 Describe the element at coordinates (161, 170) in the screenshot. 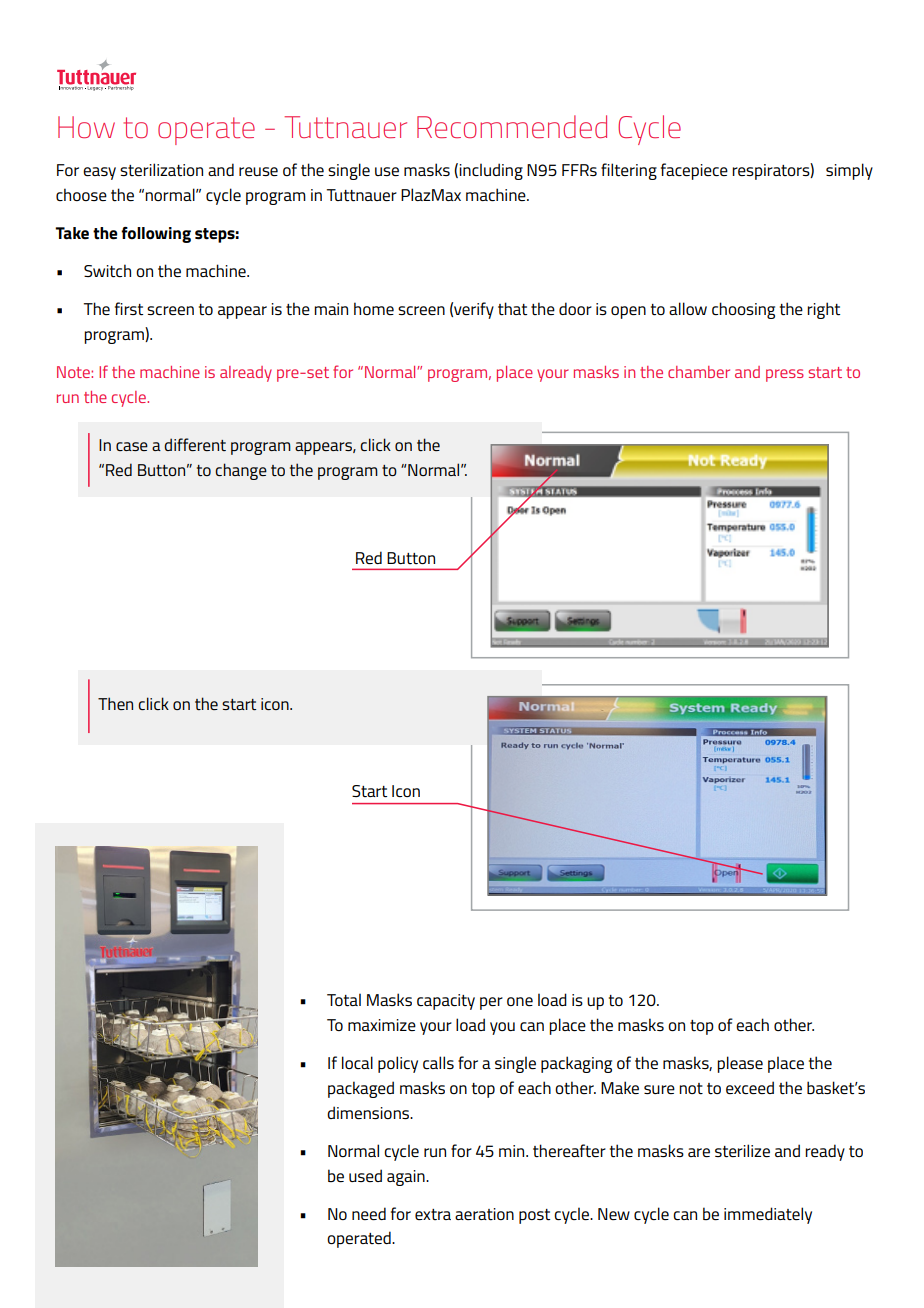

I see `sterilization` at that location.
